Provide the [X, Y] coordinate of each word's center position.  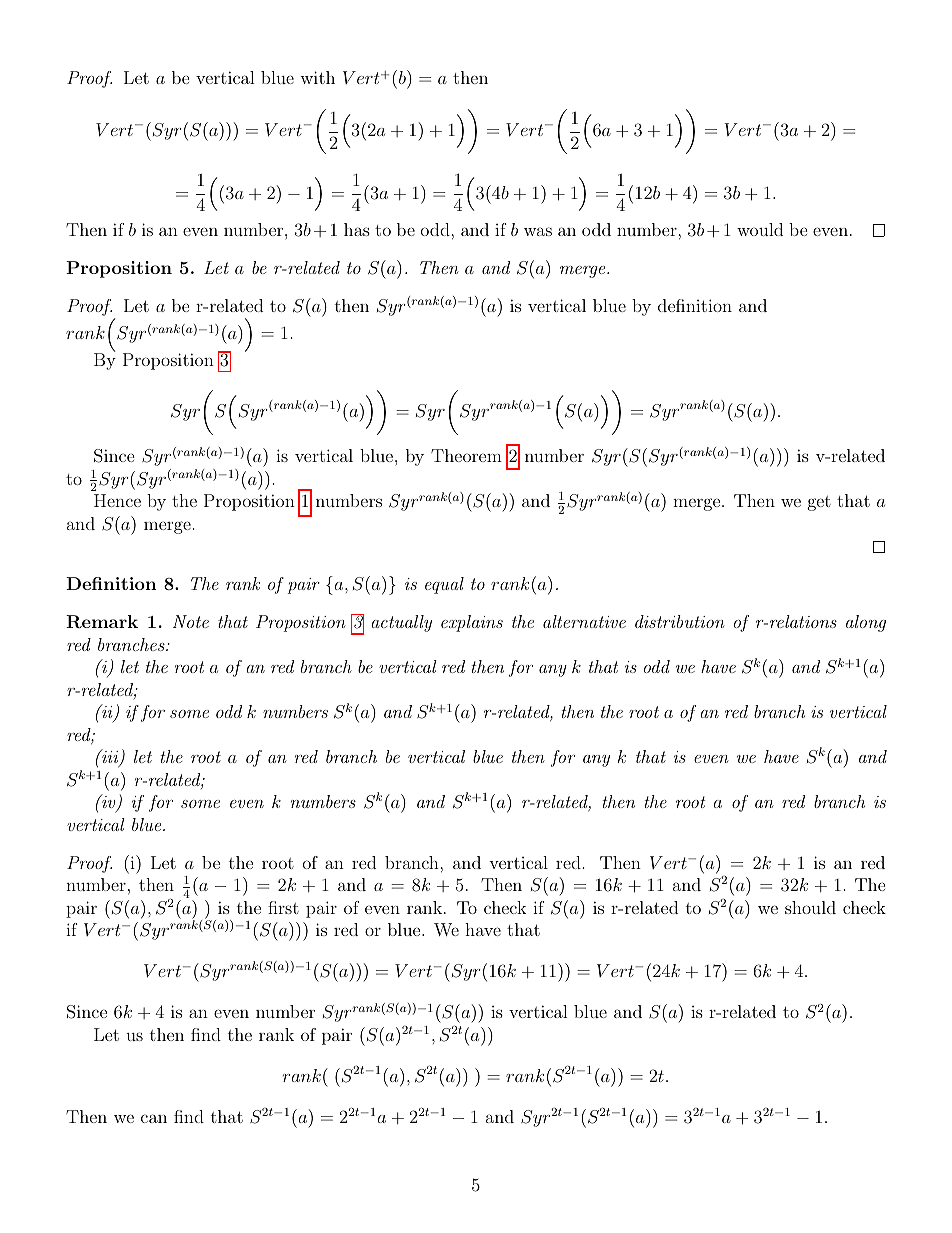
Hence [117, 500]
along [866, 623]
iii [110, 757]
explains [472, 623]
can [154, 1118]
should [810, 907]
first [283, 907]
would [760, 229]
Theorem [466, 455]
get [819, 503]
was [538, 231]
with [317, 77]
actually [401, 623]
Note [191, 621]
